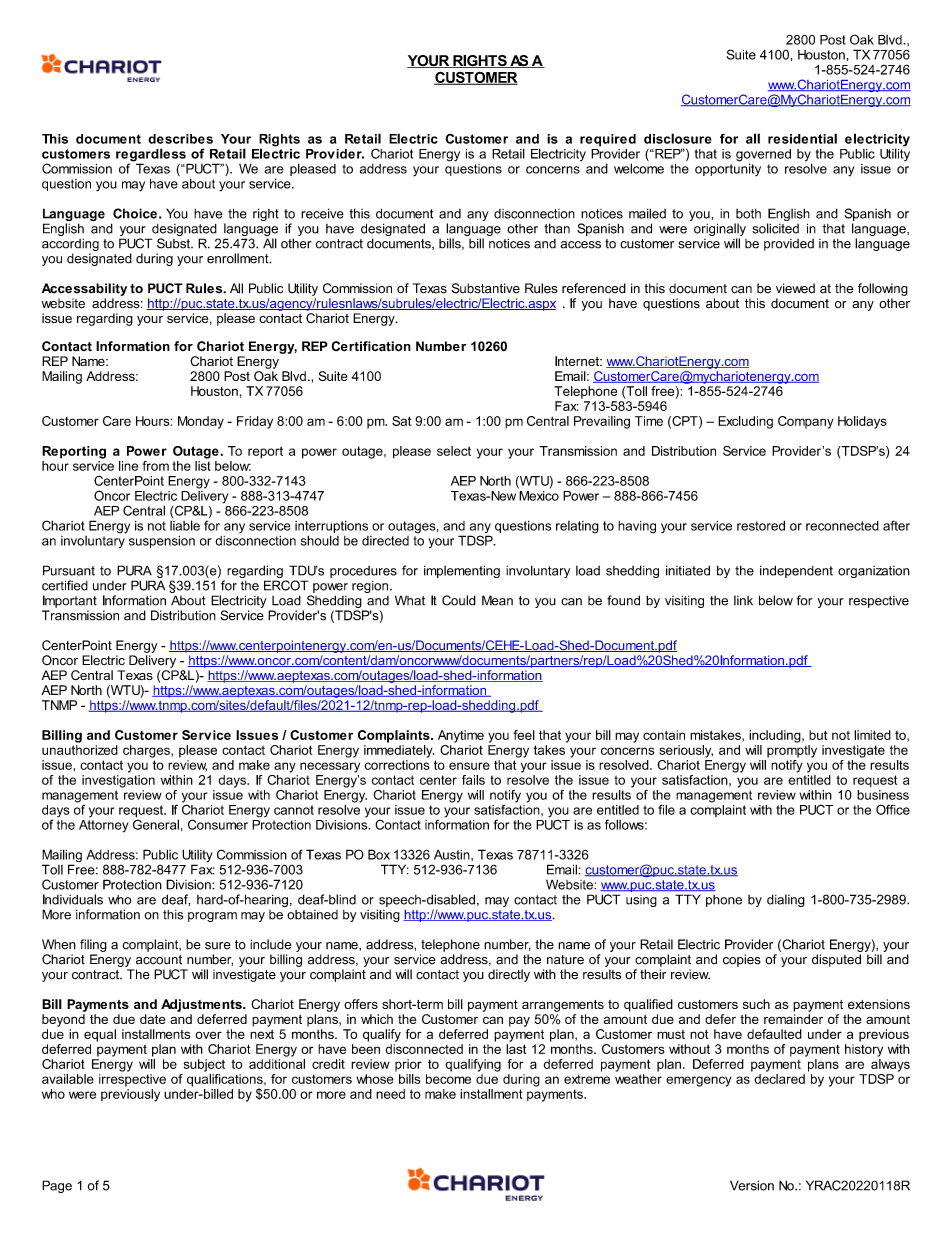 The image size is (952, 1233). I want to click on Page, so click(57, 1186).
